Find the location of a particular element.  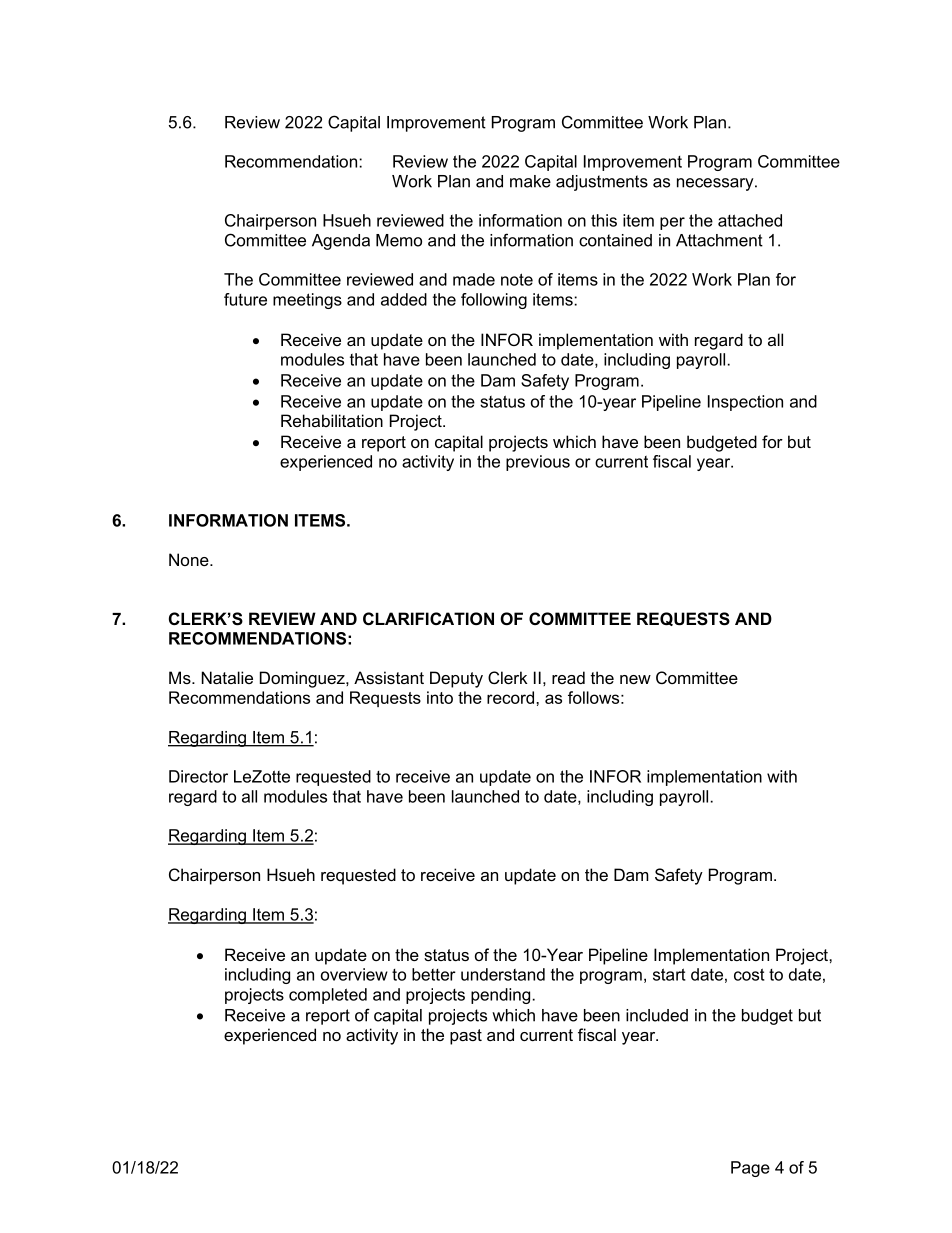

make is located at coordinates (530, 181).
